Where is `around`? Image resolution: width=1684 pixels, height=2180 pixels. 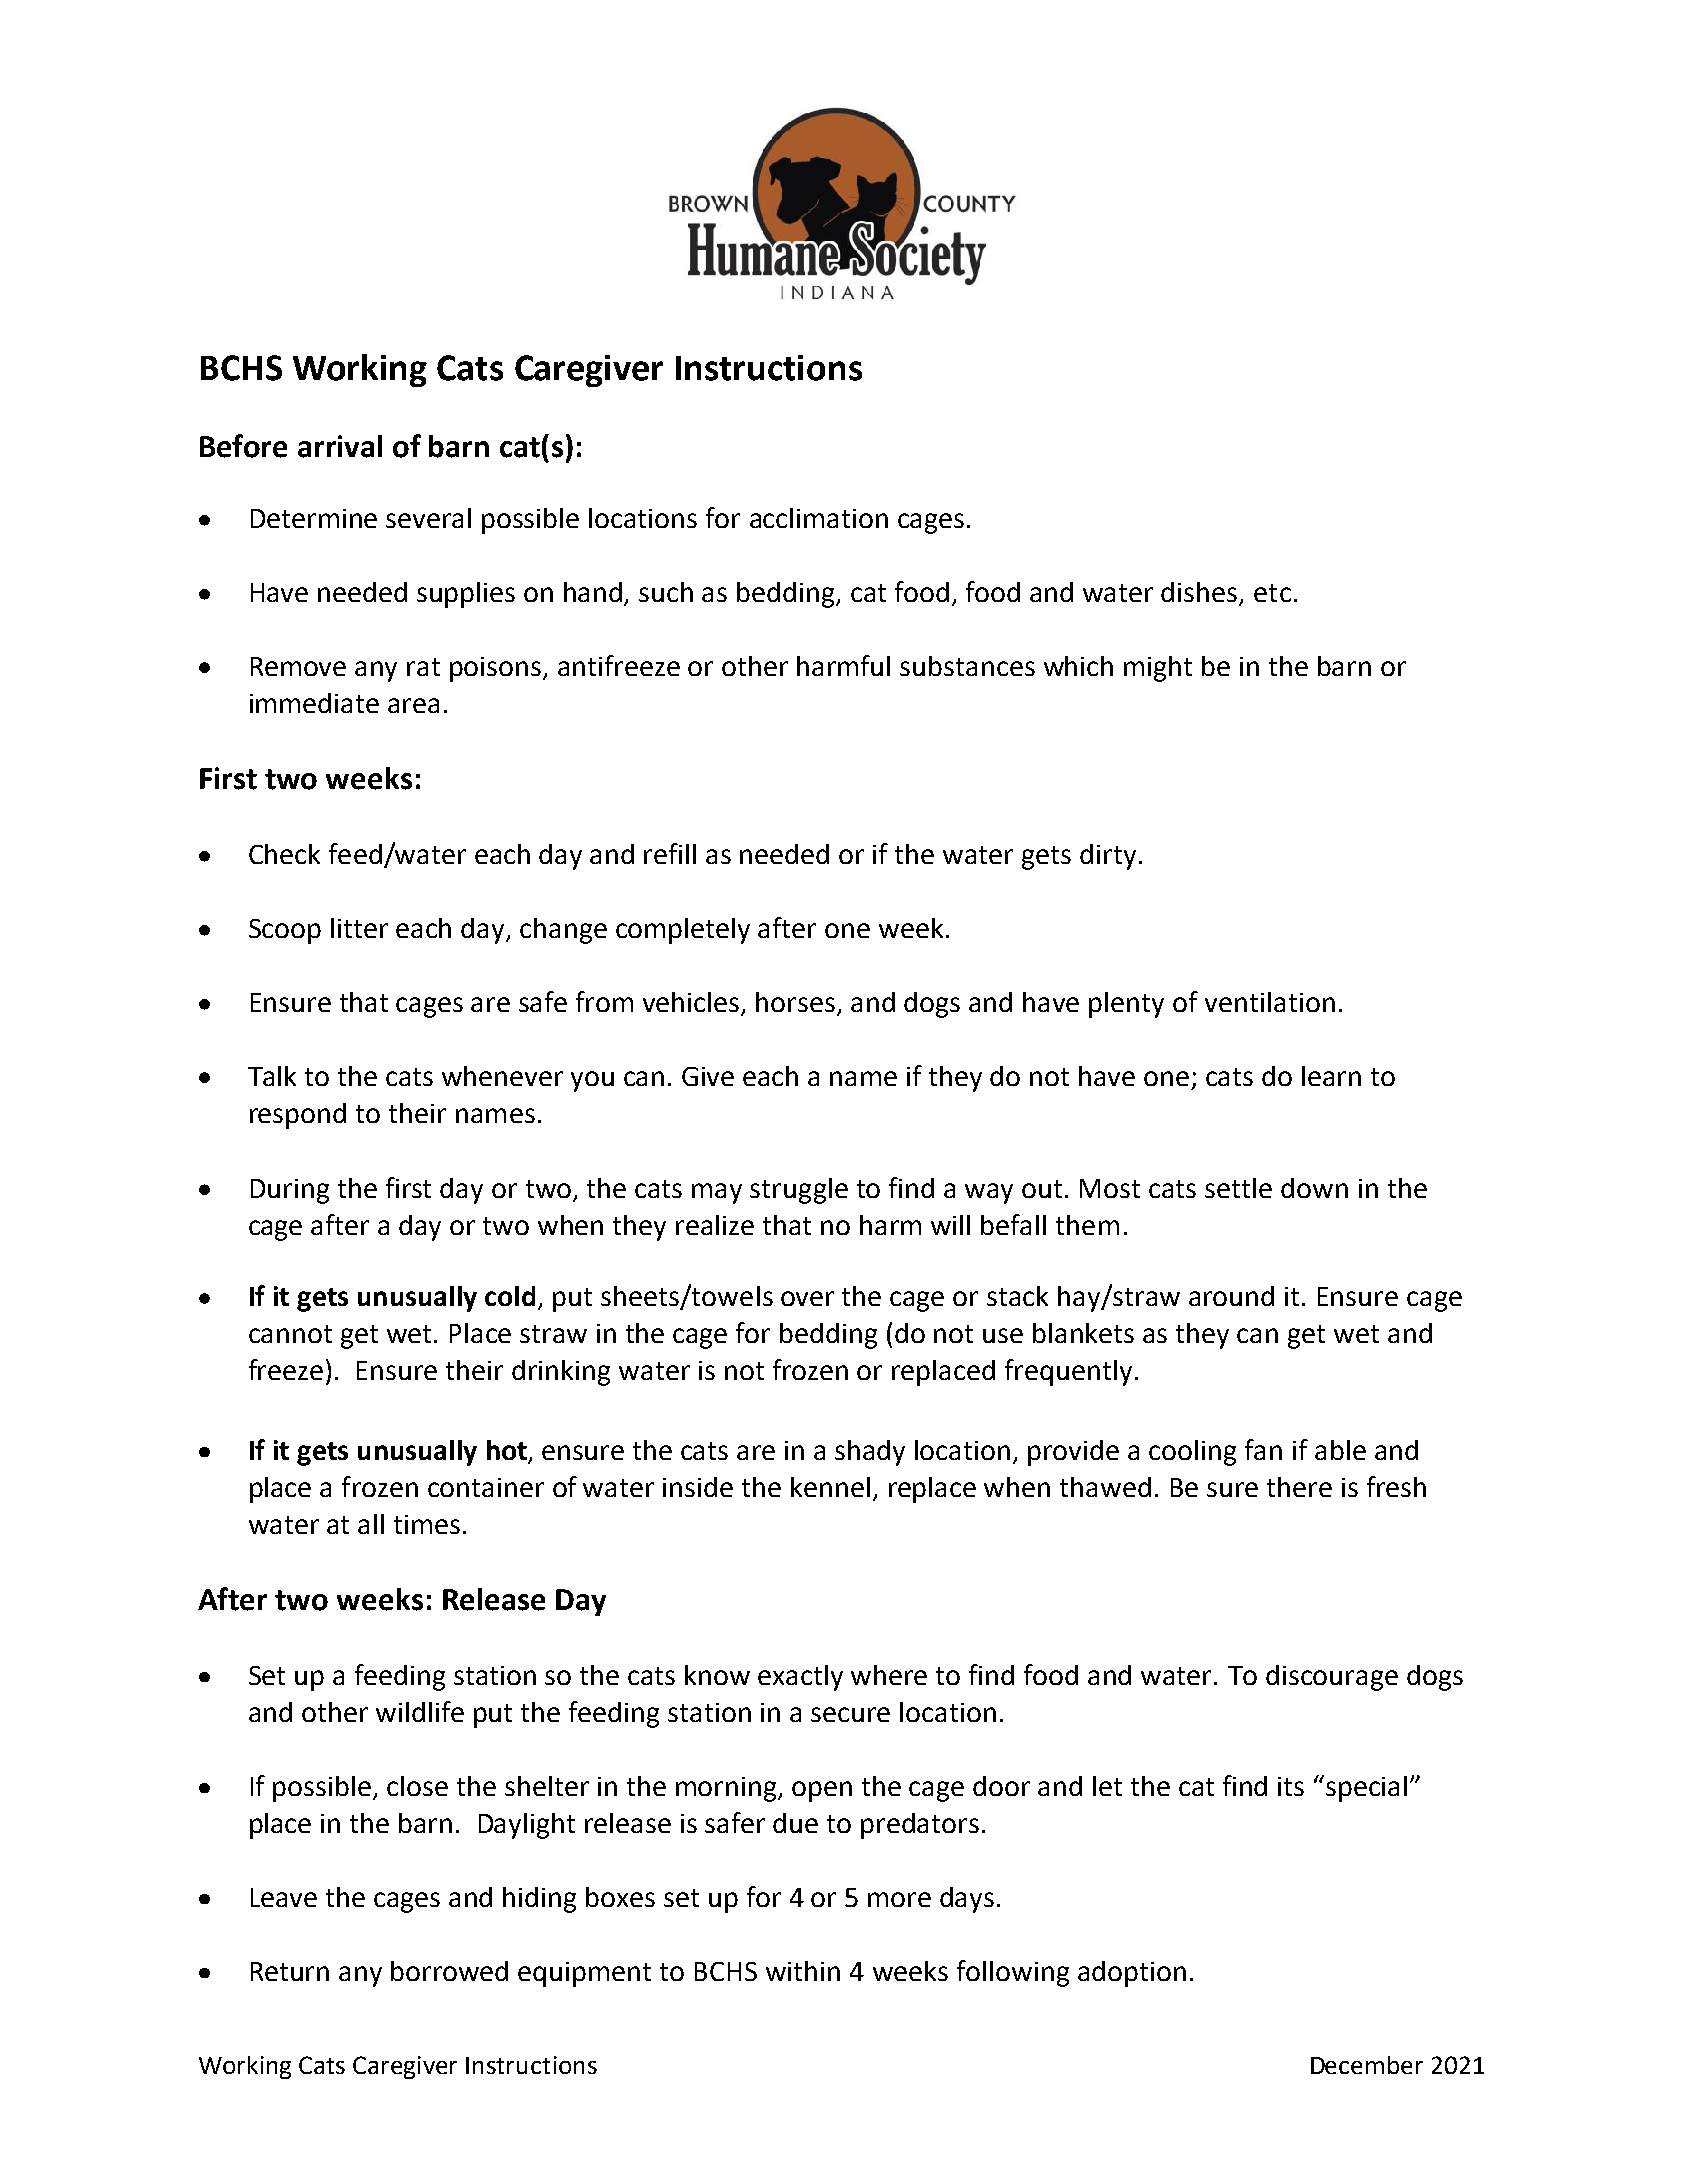
around is located at coordinates (1231, 1296).
